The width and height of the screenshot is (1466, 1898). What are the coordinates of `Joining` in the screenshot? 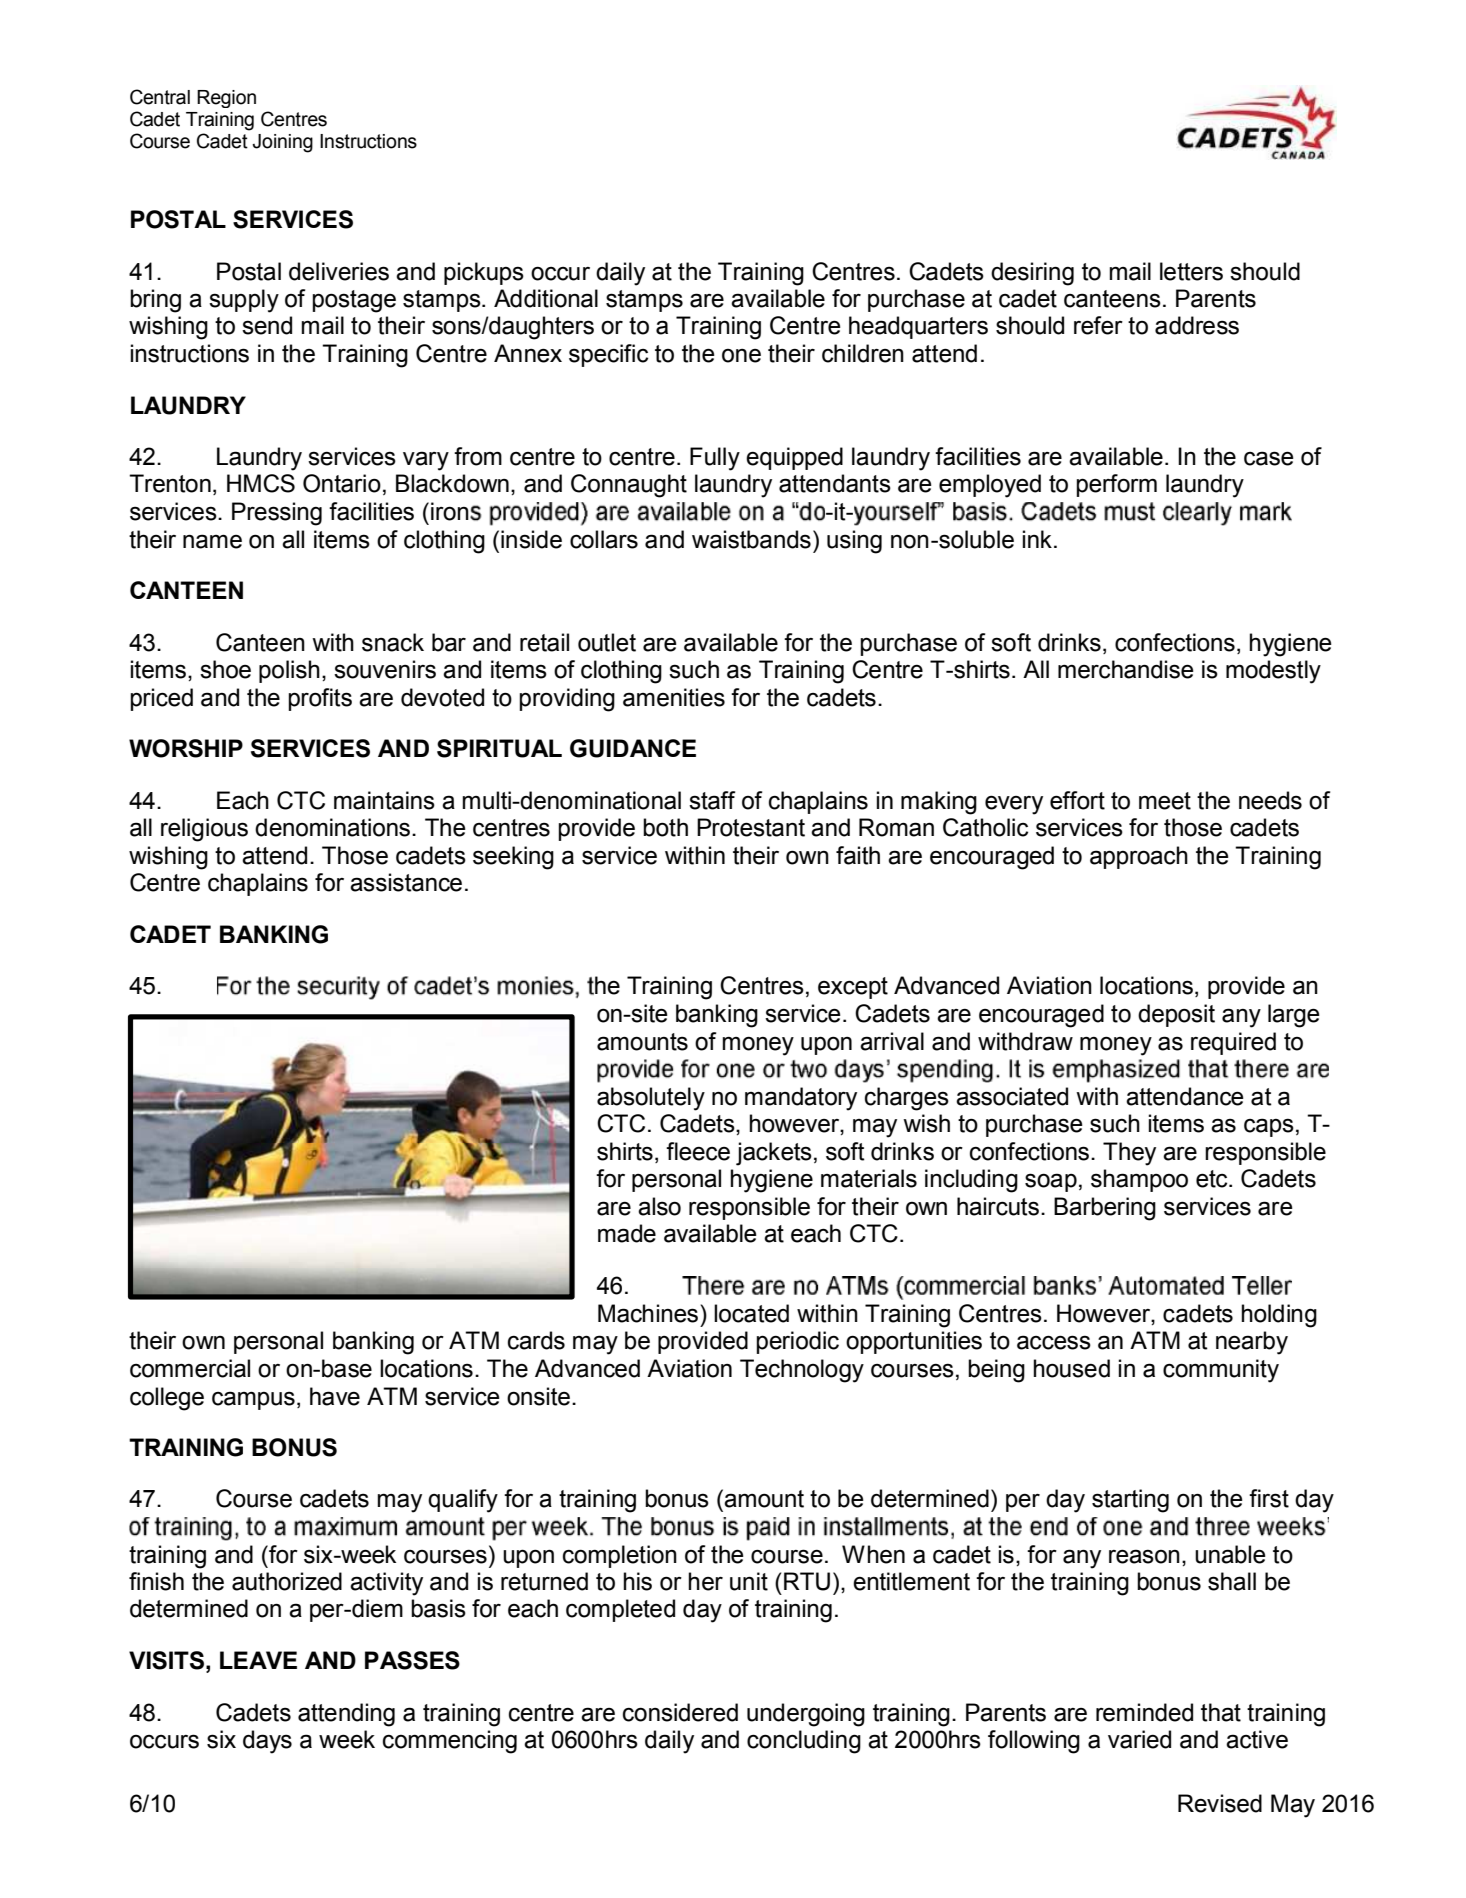 It's located at (282, 143).
